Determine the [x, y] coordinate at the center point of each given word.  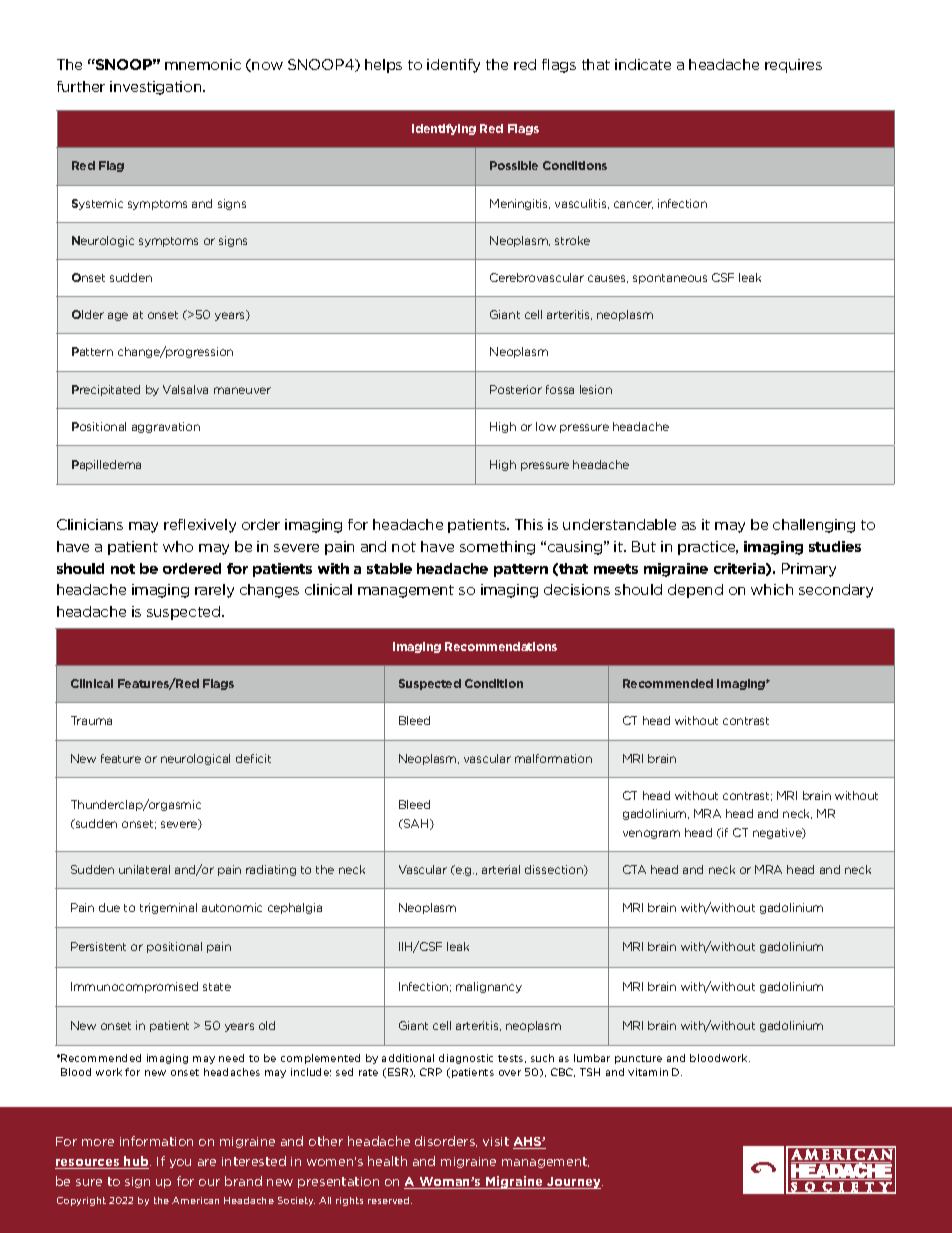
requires [793, 66]
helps [383, 66]
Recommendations [501, 646]
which [772, 589]
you [180, 1163]
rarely [214, 591]
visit [496, 1141]
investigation [157, 88]
